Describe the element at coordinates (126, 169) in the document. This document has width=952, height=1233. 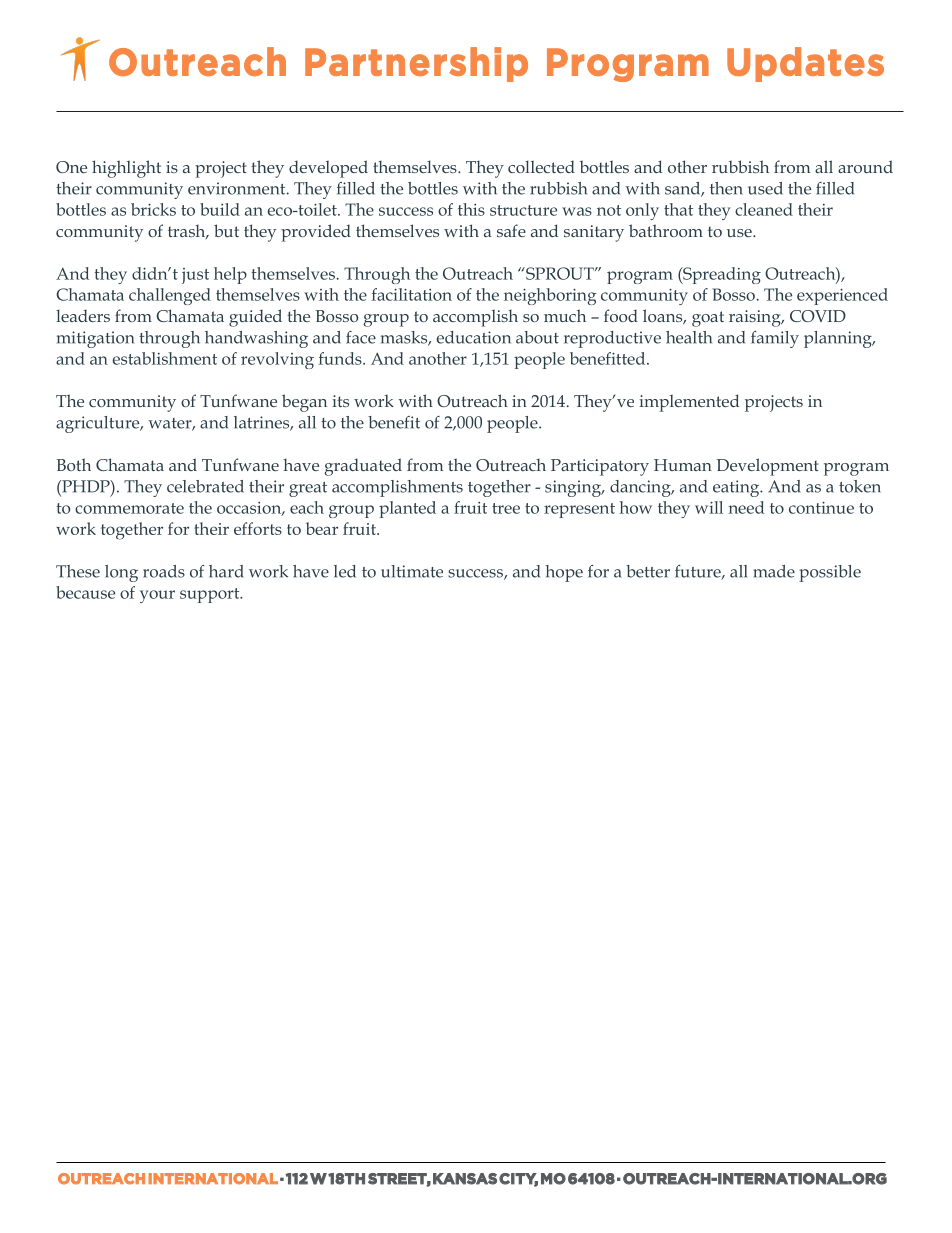
I see `highlight` at that location.
